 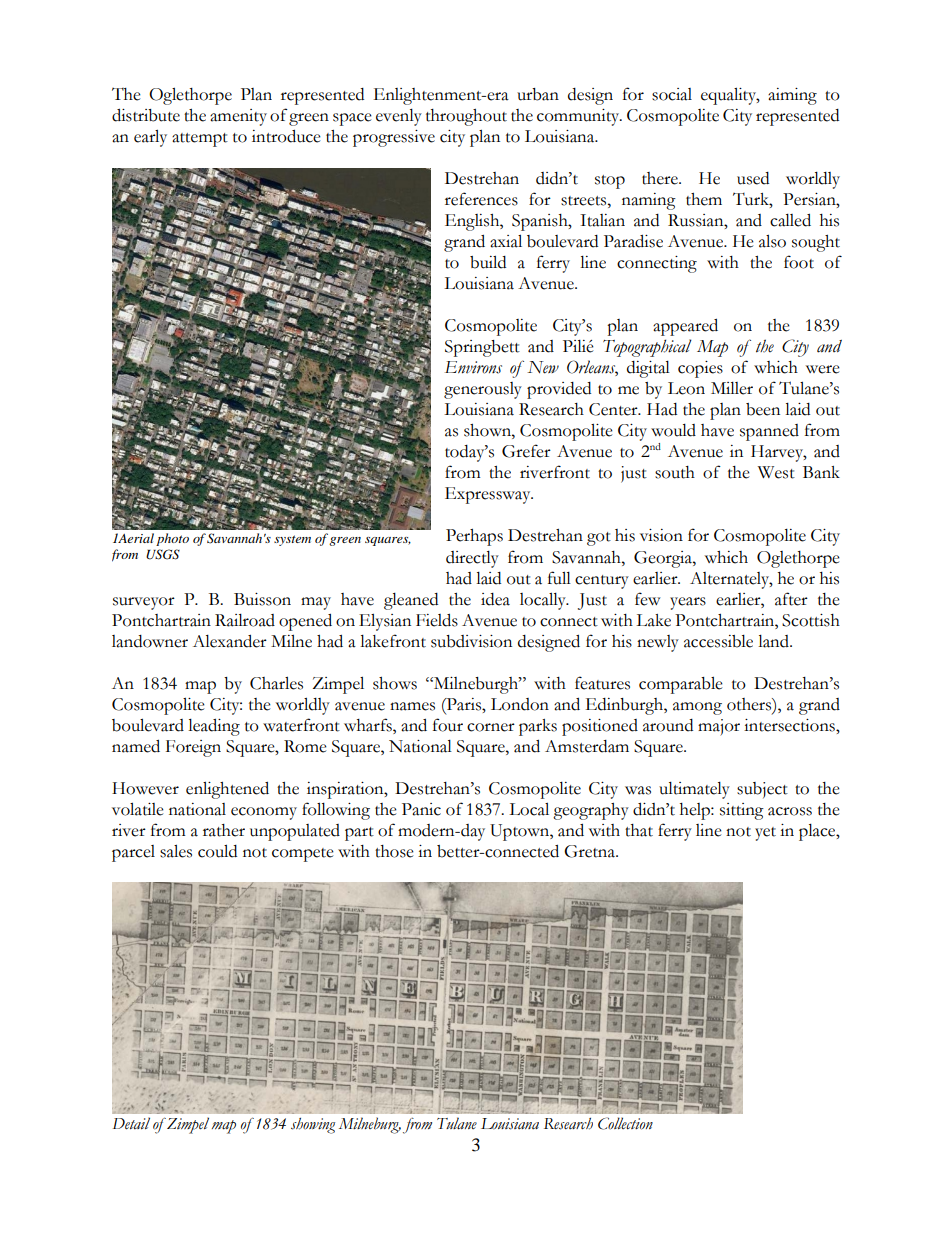 I want to click on West, so click(x=776, y=472).
